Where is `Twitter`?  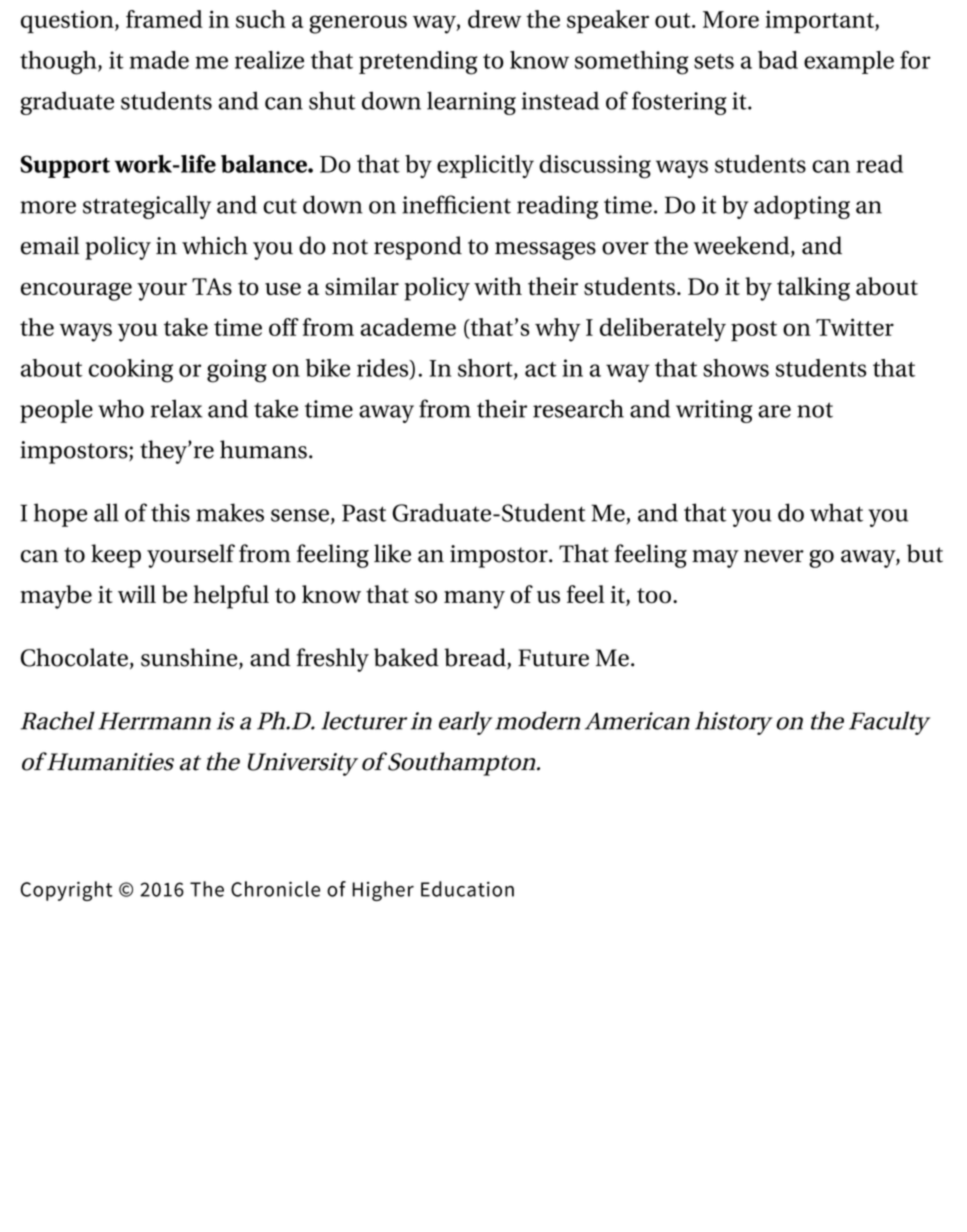
Twitter is located at coordinates (855, 327).
